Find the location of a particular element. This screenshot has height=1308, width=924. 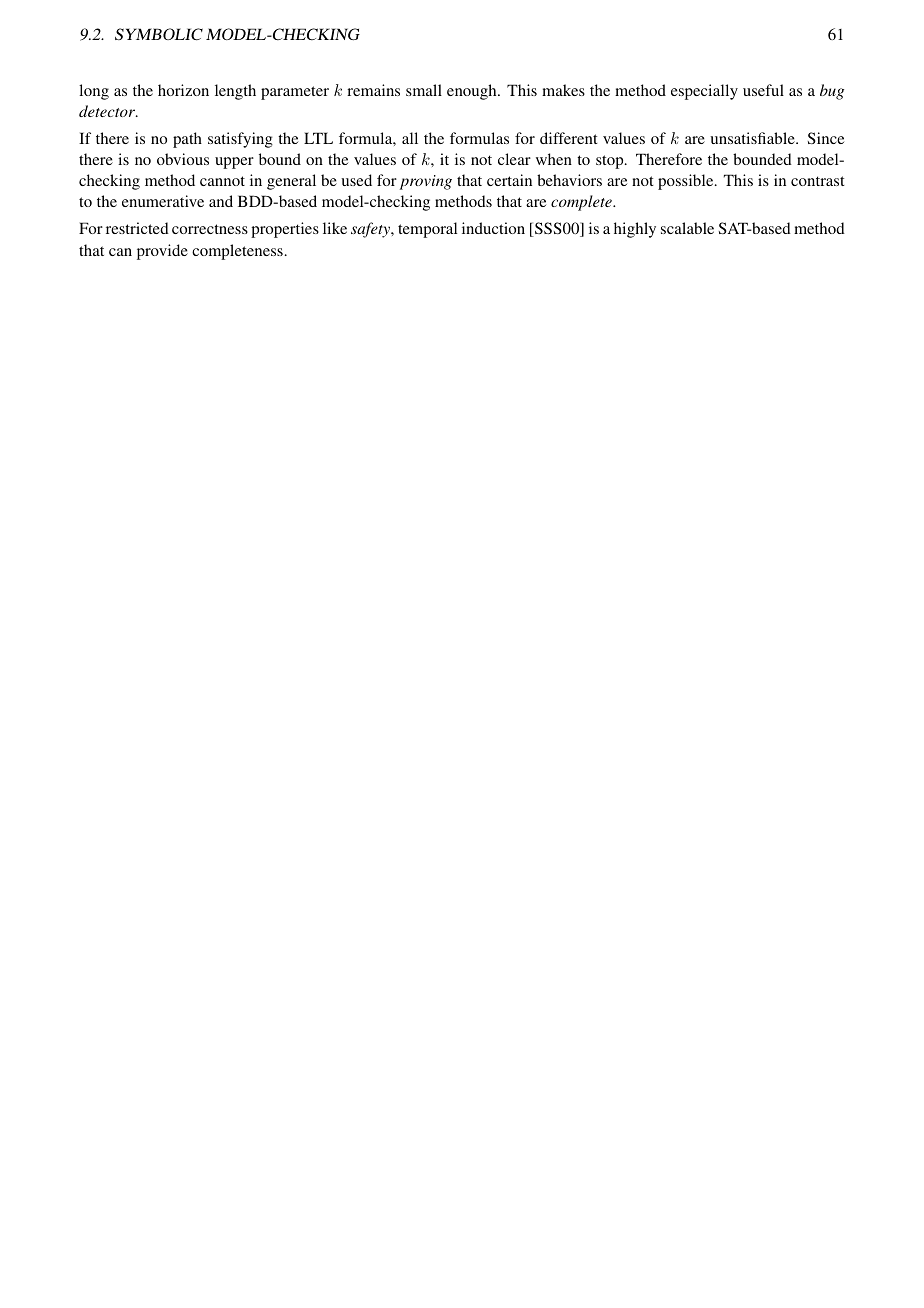

different is located at coordinates (568, 138).
